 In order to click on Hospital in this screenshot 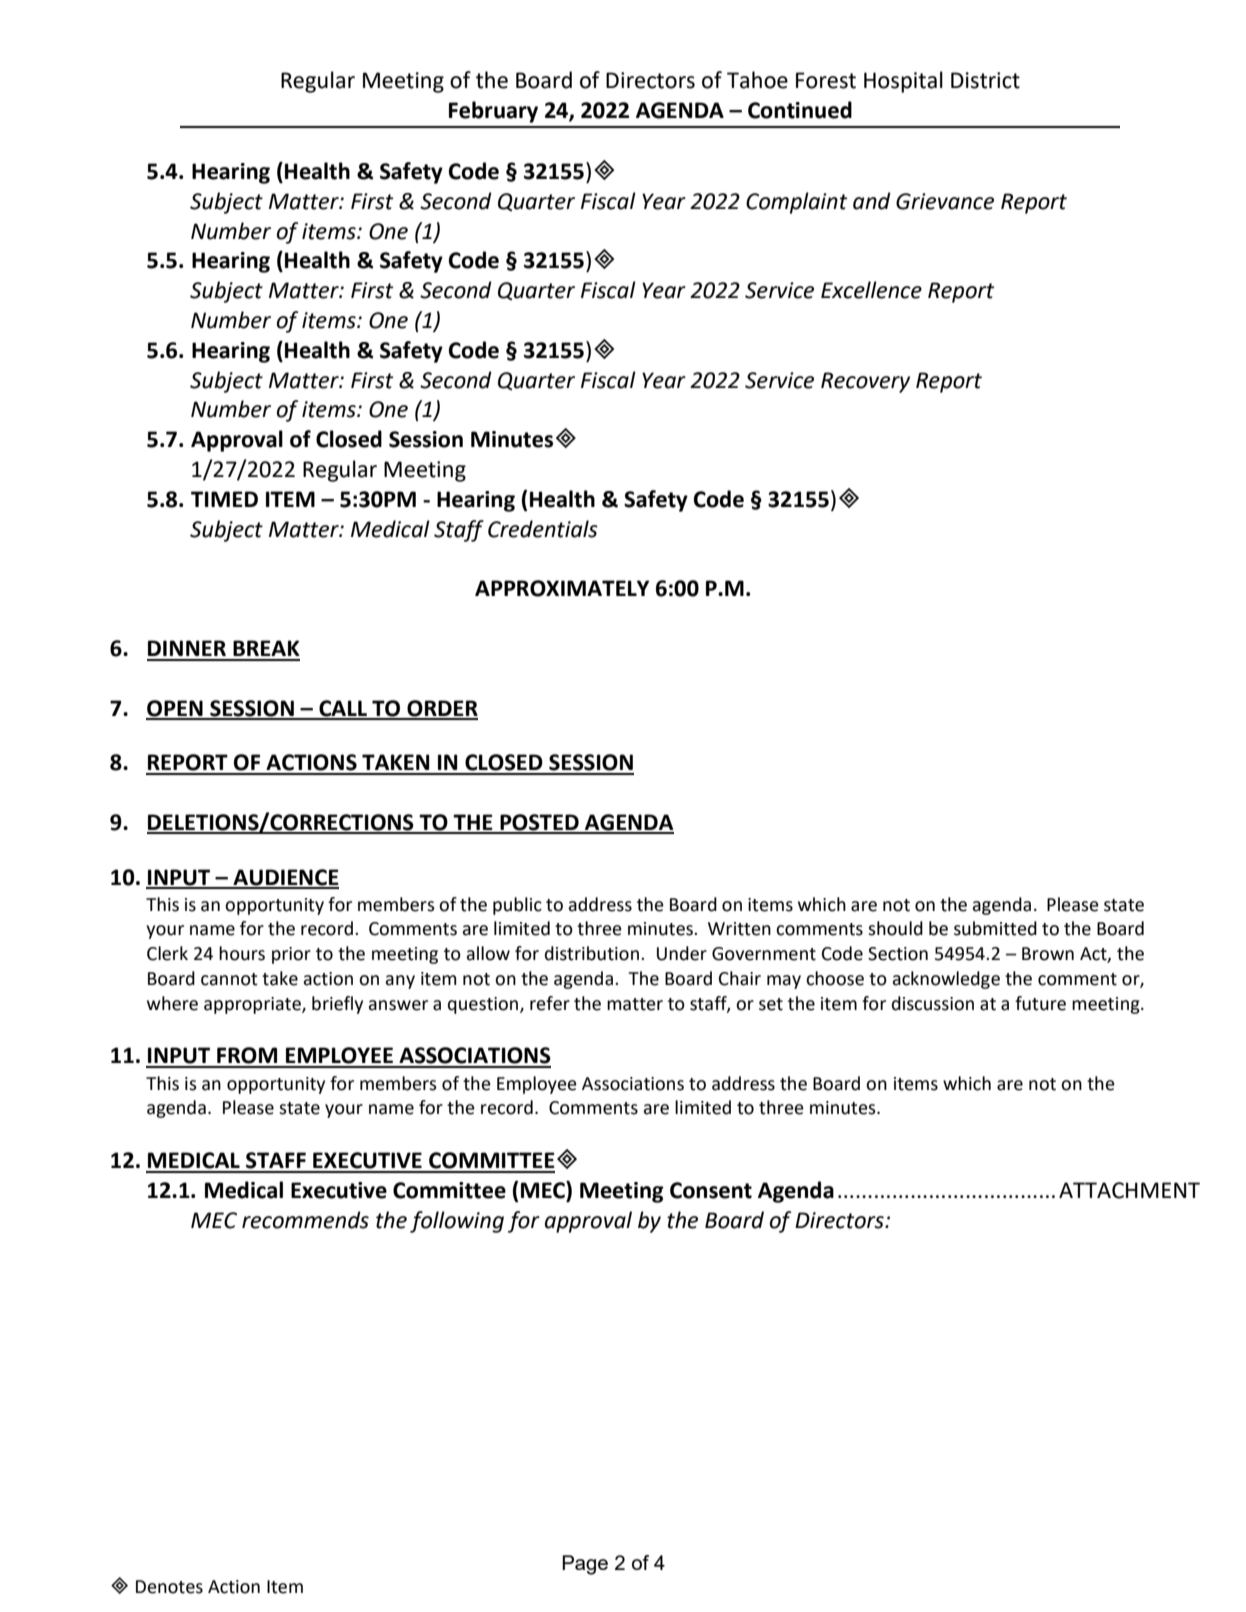, I will do `click(903, 82)`.
